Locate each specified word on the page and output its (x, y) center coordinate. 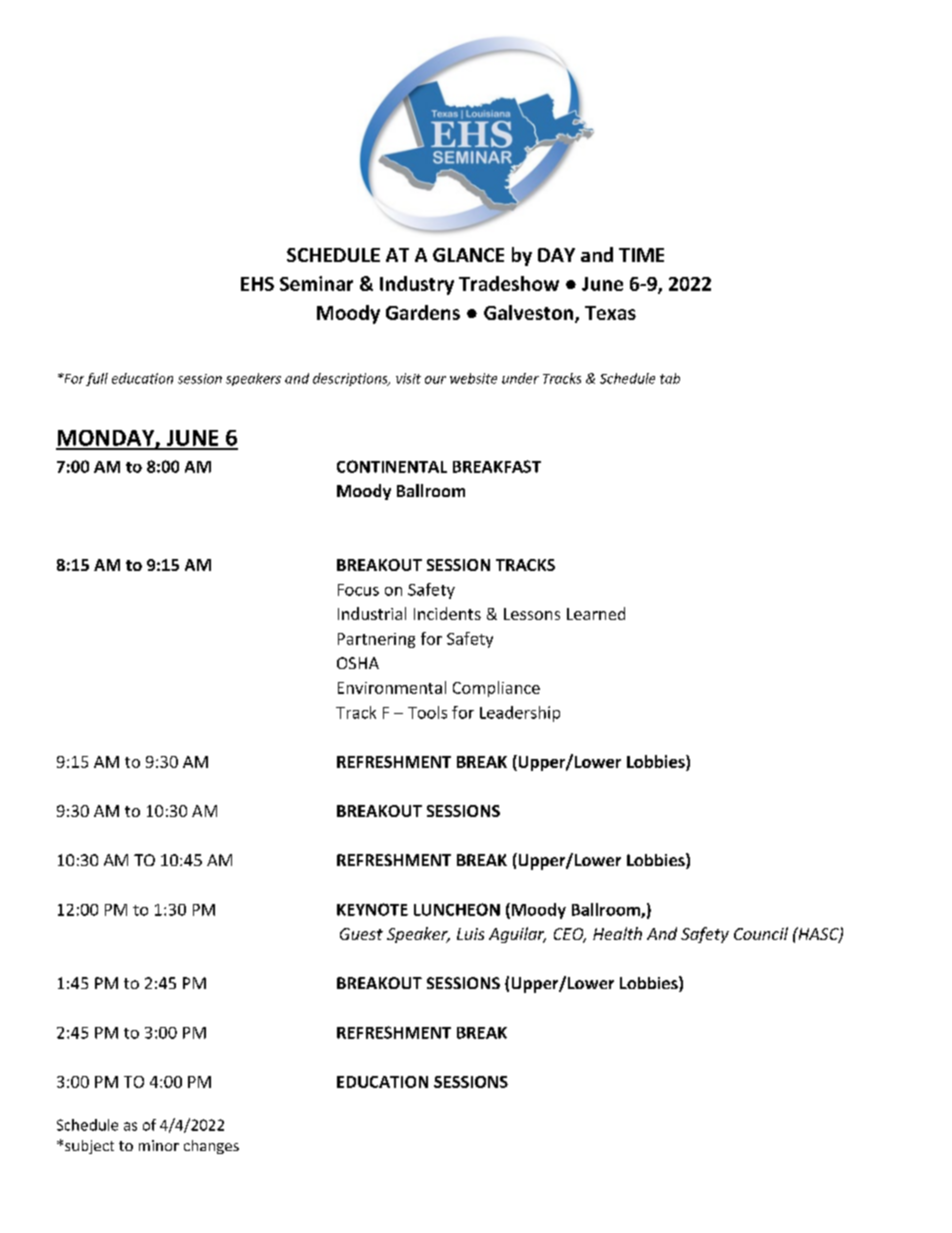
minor (159, 1145)
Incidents (447, 613)
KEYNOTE (372, 909)
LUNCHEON (457, 909)
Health (617, 933)
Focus (358, 590)
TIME (641, 255)
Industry (417, 285)
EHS (257, 284)
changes (211, 1147)
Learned (596, 613)
